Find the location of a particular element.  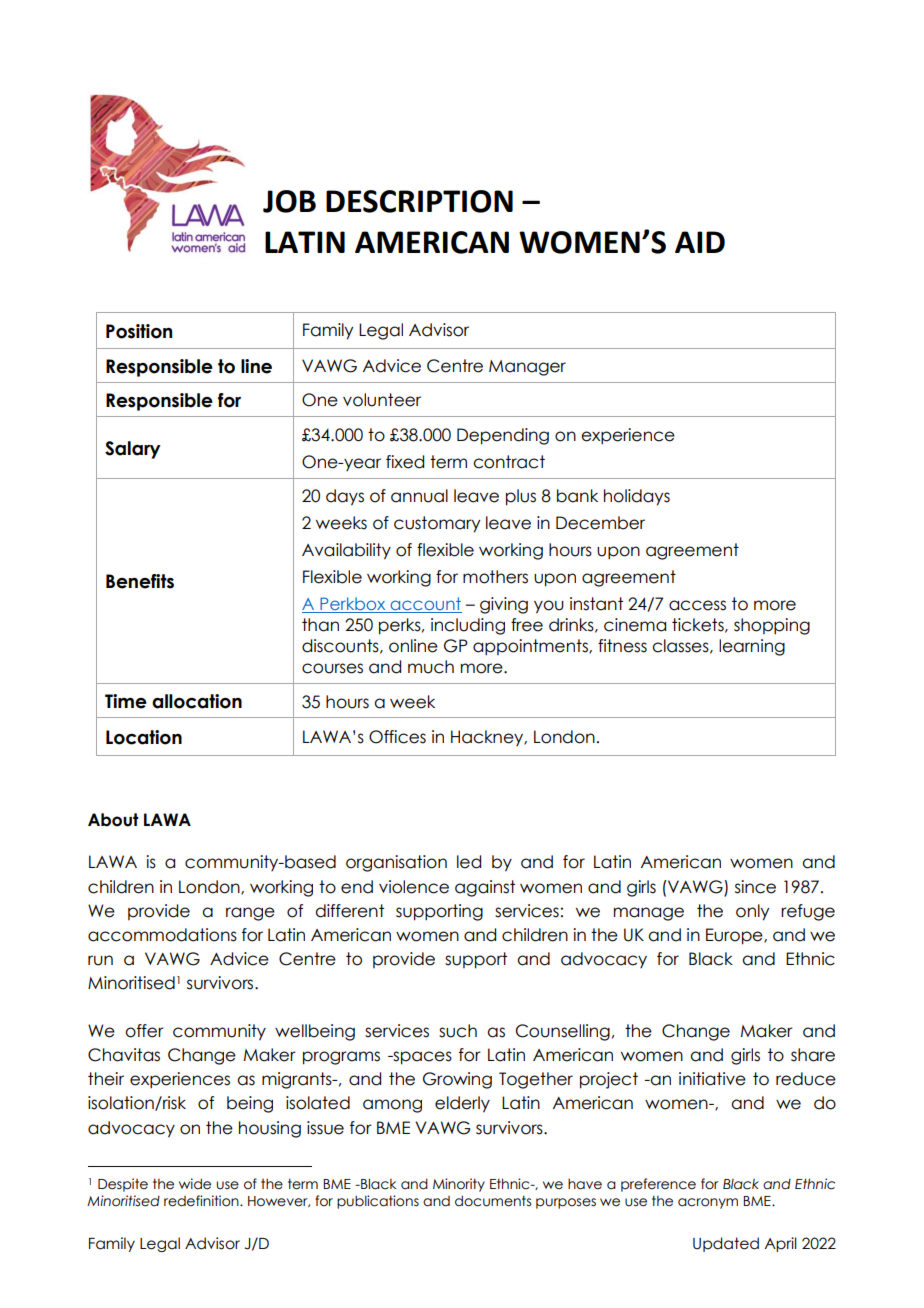

Minority is located at coordinates (459, 1185).
